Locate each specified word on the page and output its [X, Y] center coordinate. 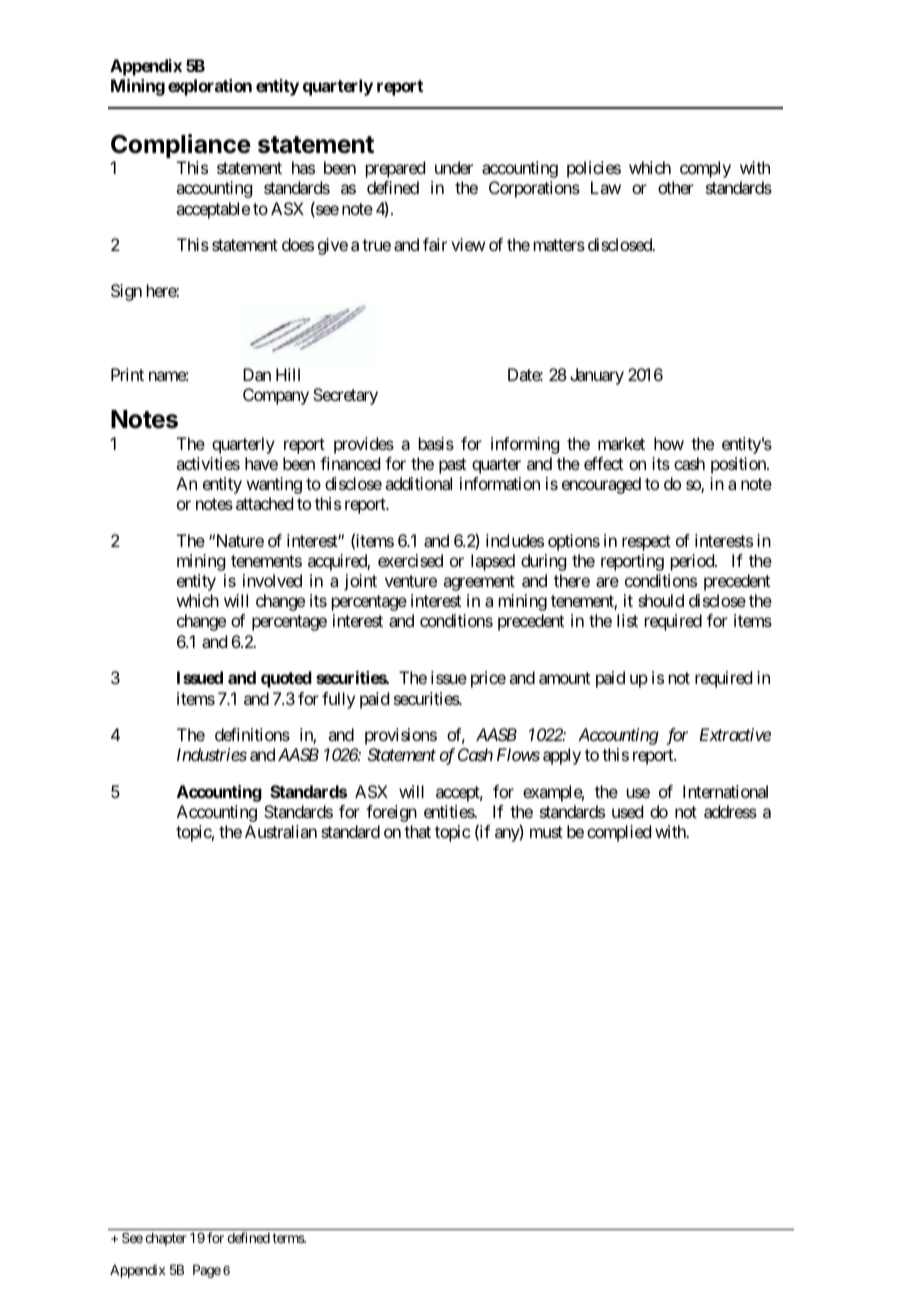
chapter [166, 1239]
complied [619, 833]
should [661, 600]
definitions [252, 734]
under [454, 167]
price [488, 679]
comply [705, 169]
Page [207, 1271]
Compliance [181, 146]
